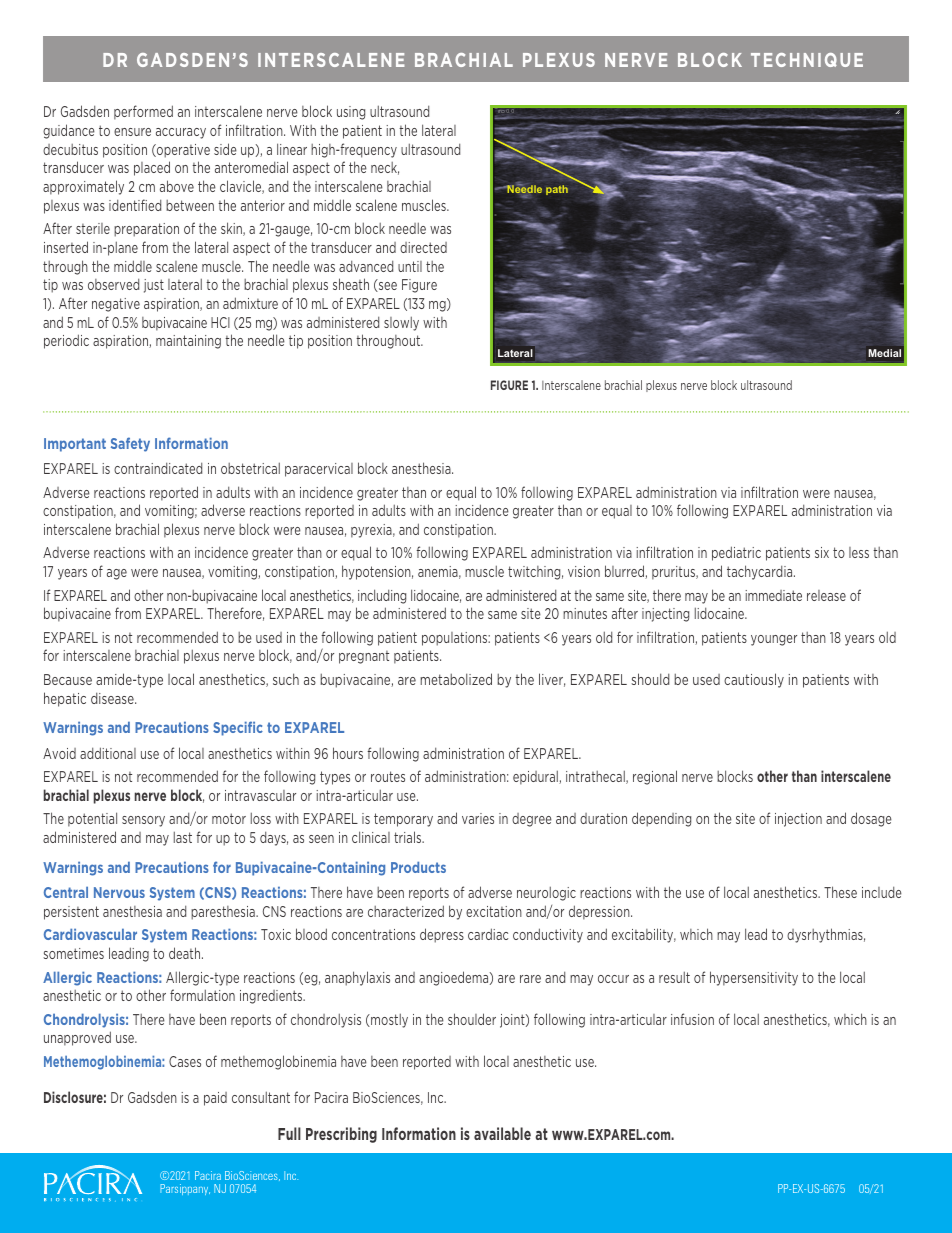 The image size is (952, 1233). I want to click on including, so click(382, 596).
